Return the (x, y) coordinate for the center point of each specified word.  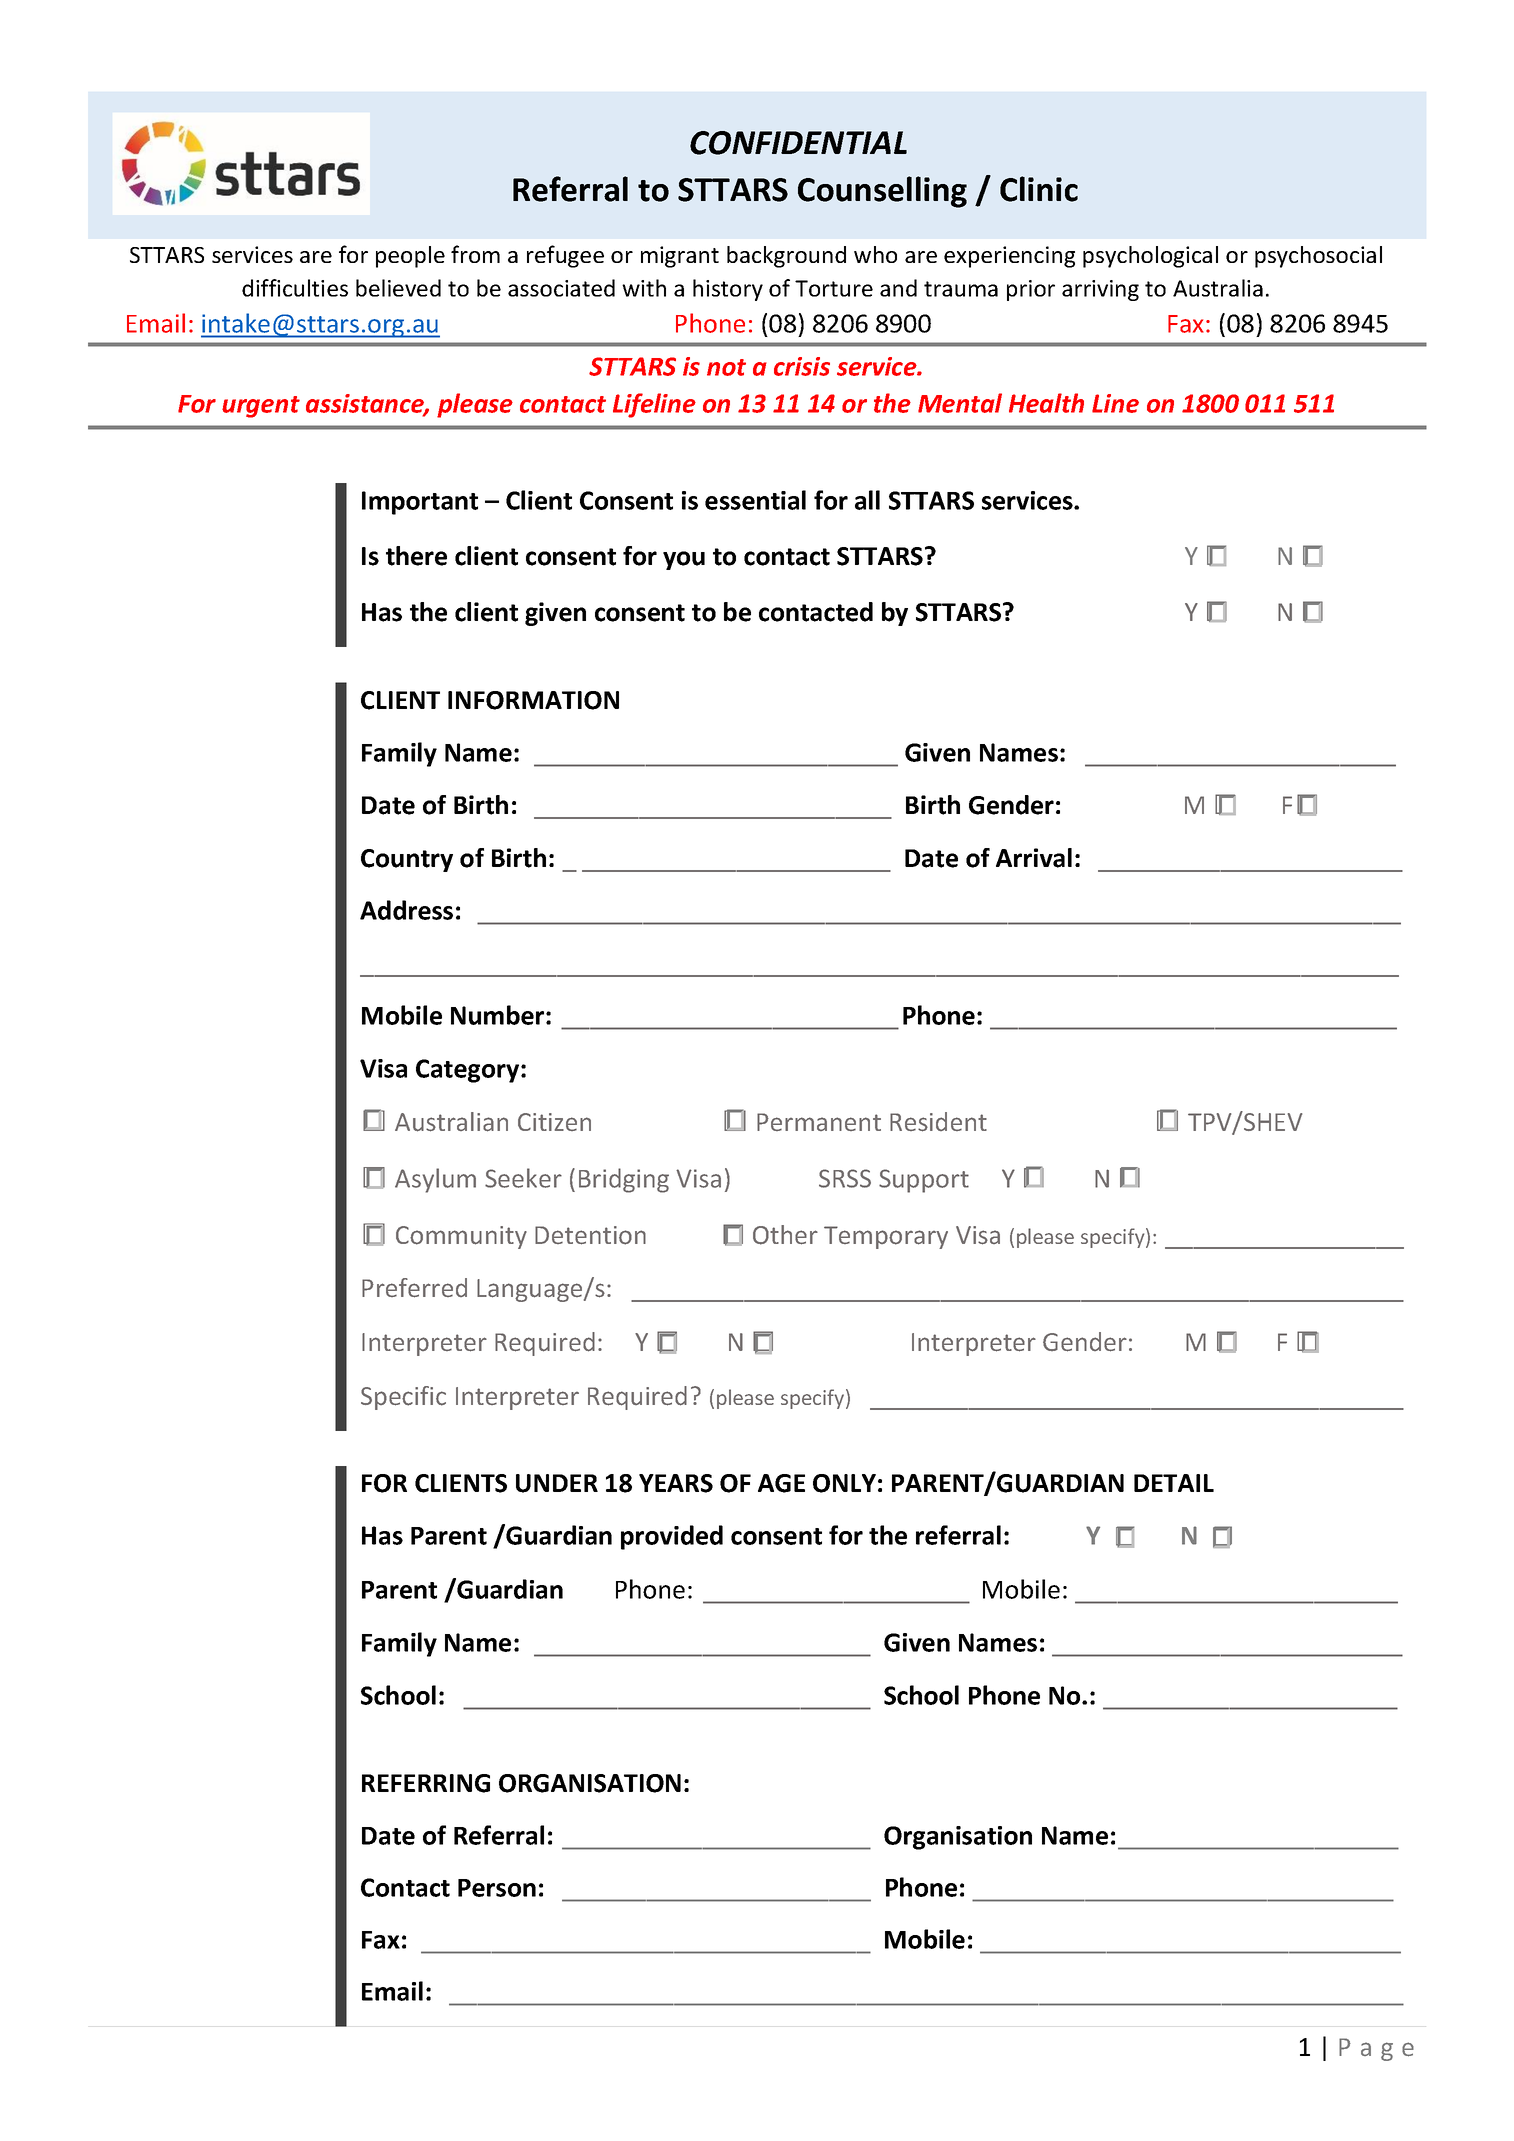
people (410, 257)
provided (672, 1537)
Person (497, 1888)
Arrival (1034, 858)
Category (469, 1071)
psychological (1150, 257)
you (684, 560)
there (416, 556)
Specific (403, 1398)
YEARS (676, 1483)
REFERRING (426, 1783)
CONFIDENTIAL (798, 143)
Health (1046, 403)
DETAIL (1174, 1483)
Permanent (819, 1122)
